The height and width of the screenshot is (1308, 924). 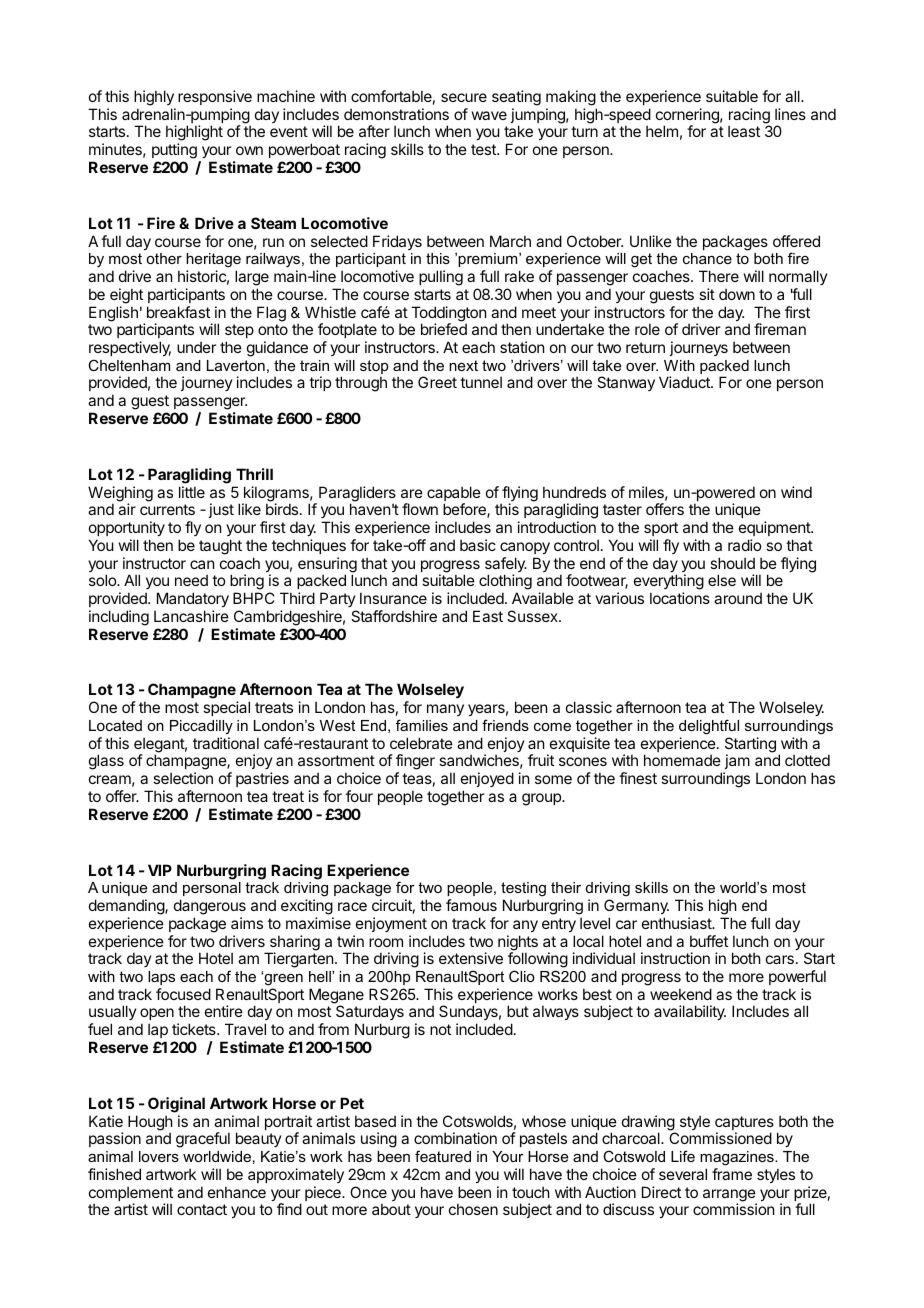 What do you see at coordinates (796, 492) in the screenshot?
I see `wind` at bounding box center [796, 492].
